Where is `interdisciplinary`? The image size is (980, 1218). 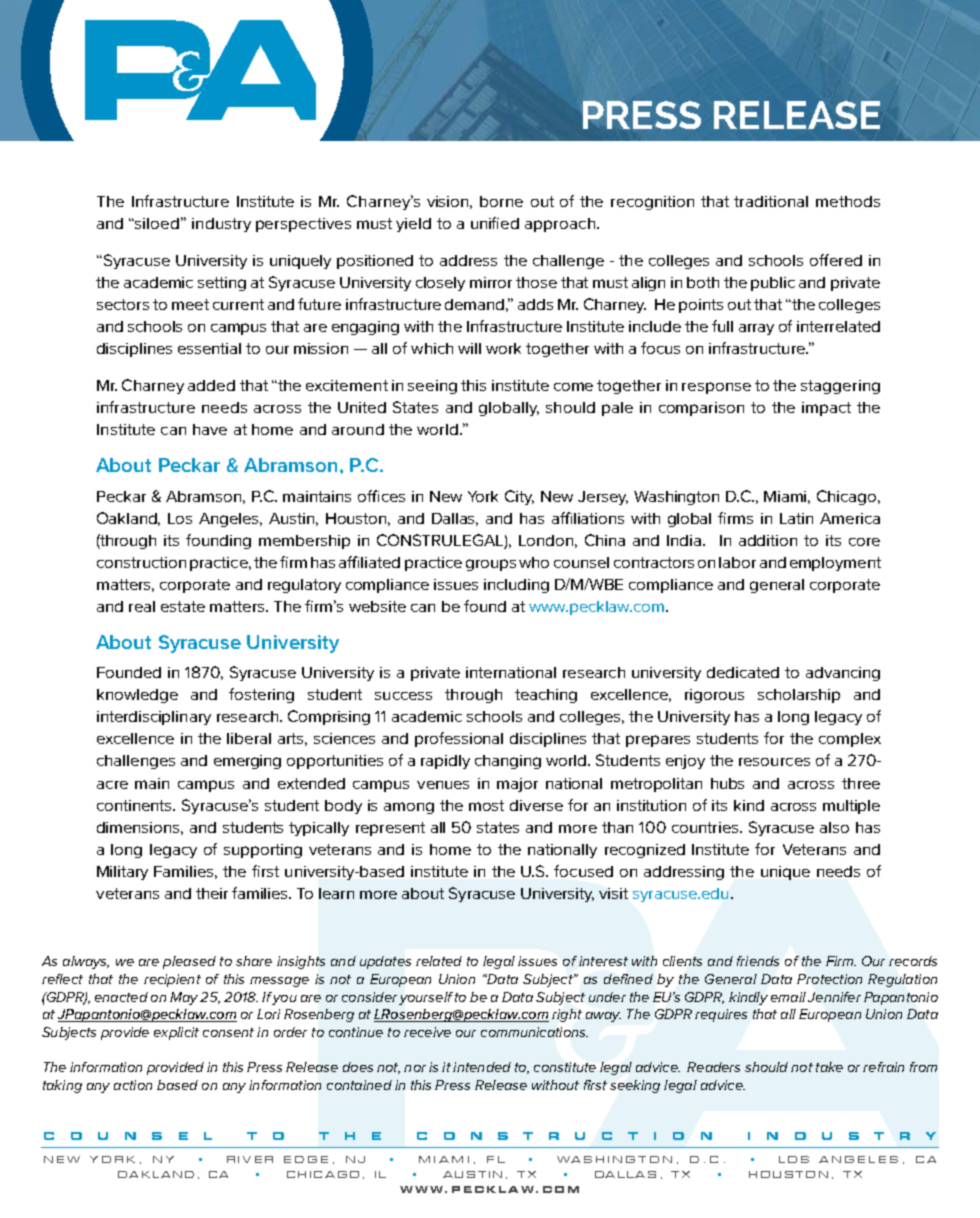 interdisciplinary is located at coordinates (154, 718).
